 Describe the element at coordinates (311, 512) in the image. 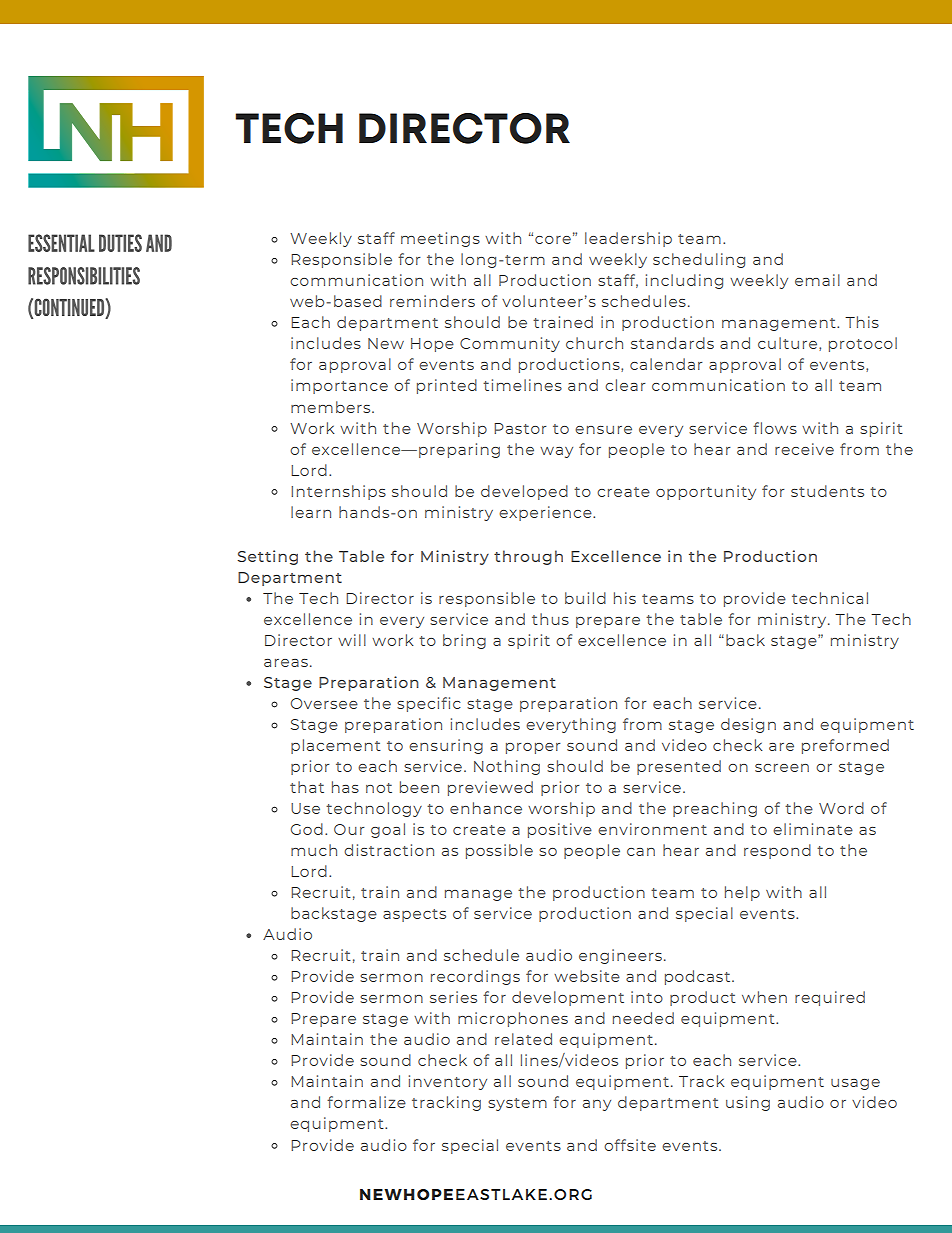

I see `learn` at that location.
